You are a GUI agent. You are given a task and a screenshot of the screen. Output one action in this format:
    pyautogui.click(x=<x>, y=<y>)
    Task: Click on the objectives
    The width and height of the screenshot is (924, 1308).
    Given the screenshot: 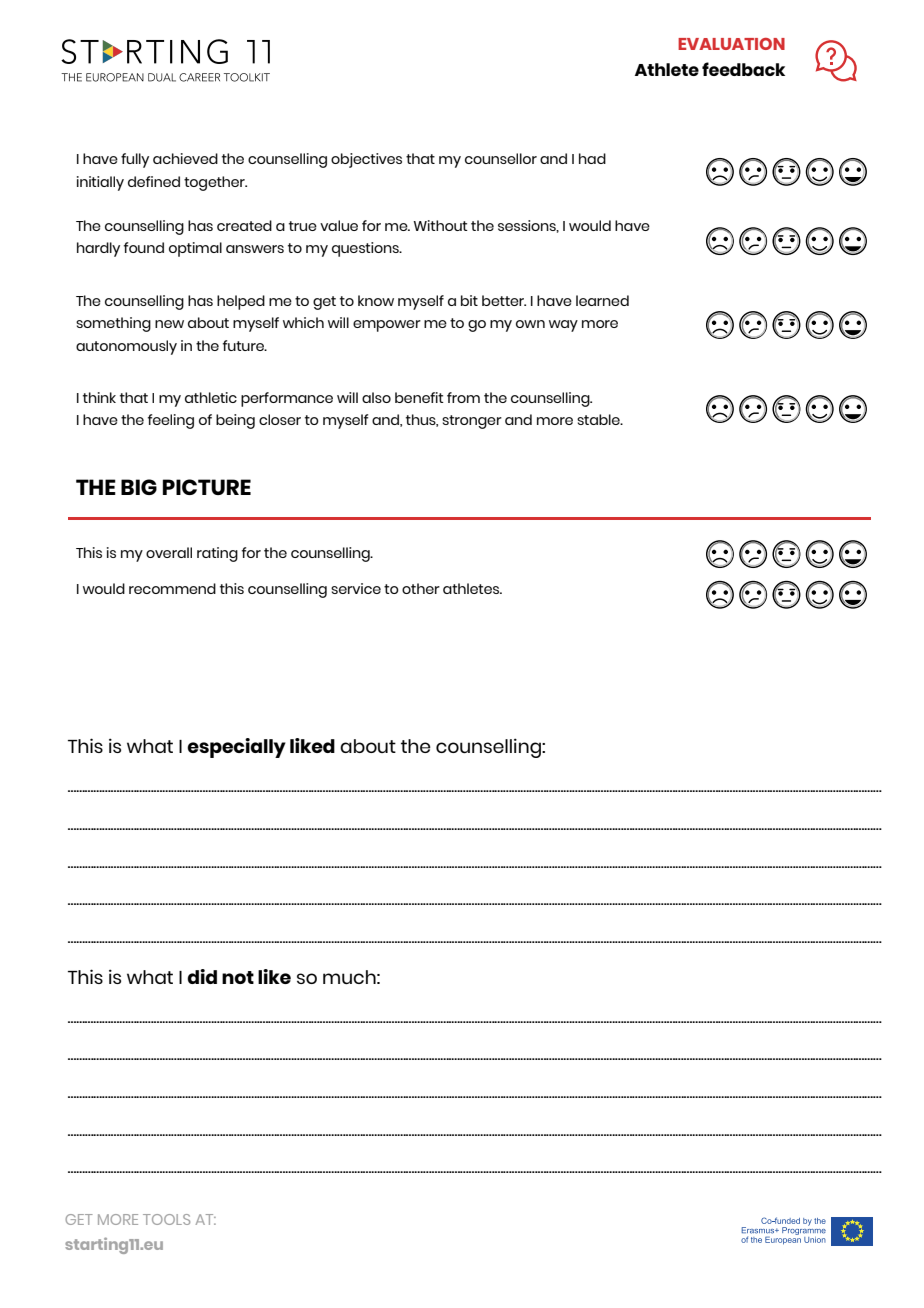 What is the action you would take?
    pyautogui.click(x=366, y=160)
